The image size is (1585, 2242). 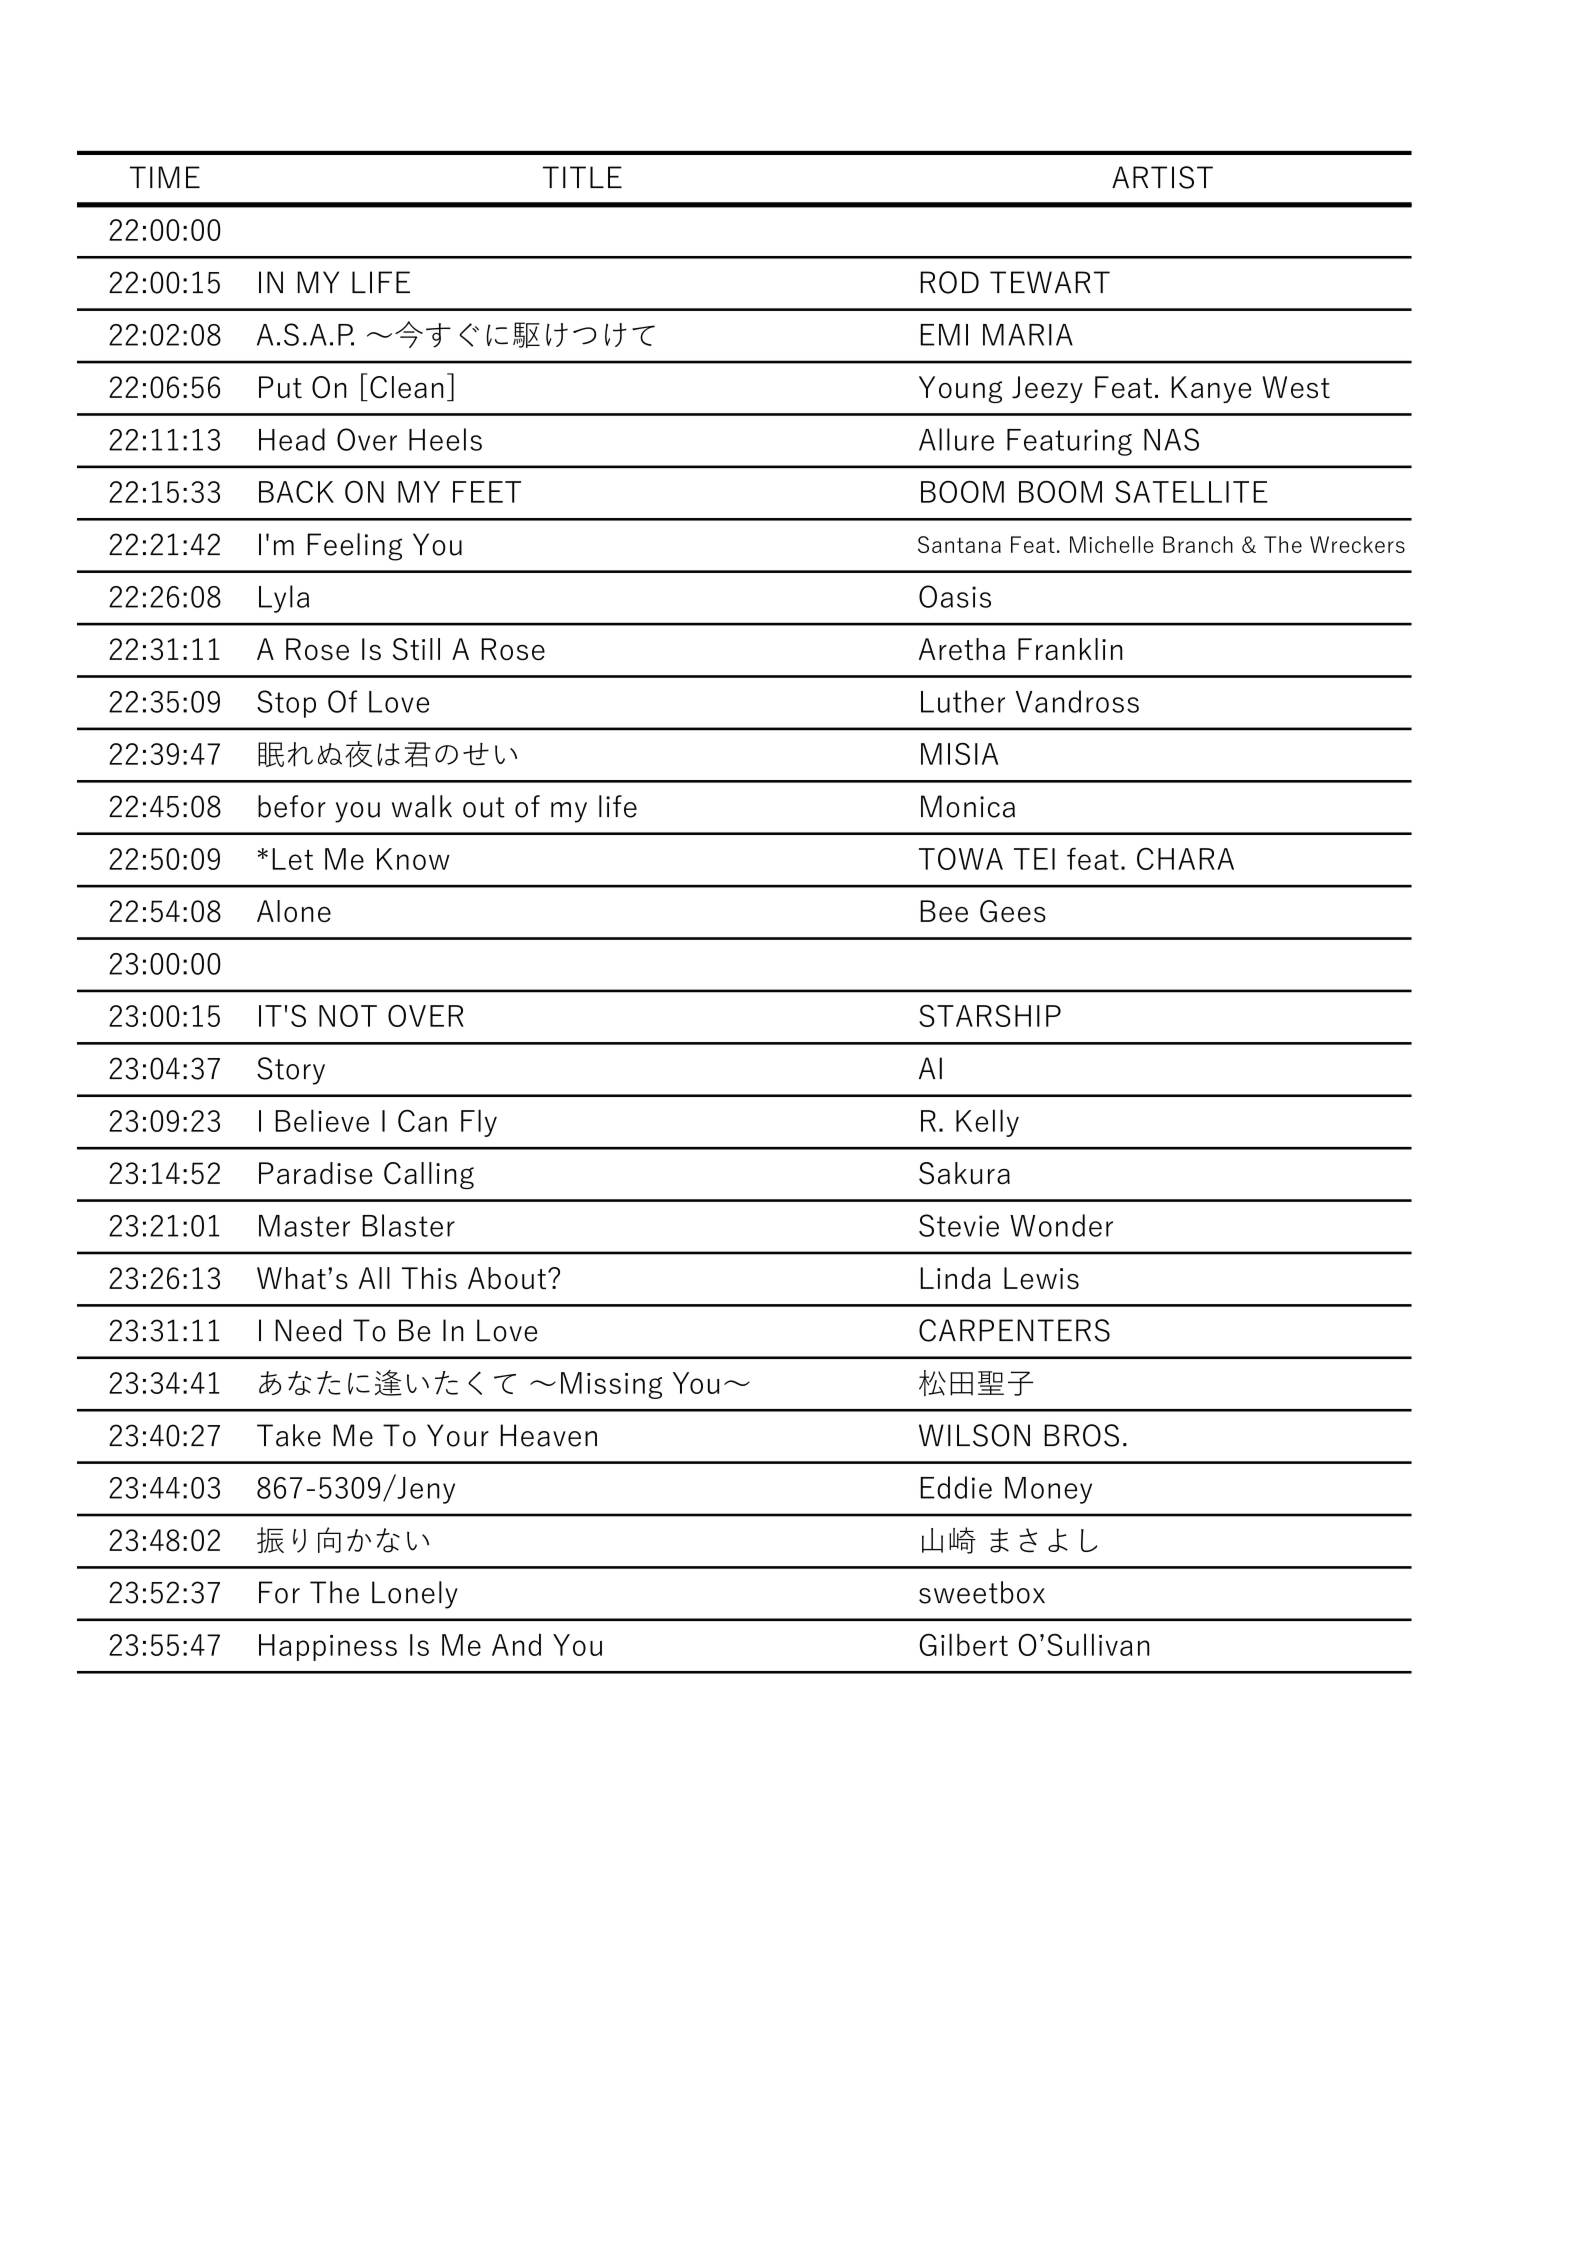 What do you see at coordinates (294, 911) in the screenshot?
I see `Alone` at bounding box center [294, 911].
